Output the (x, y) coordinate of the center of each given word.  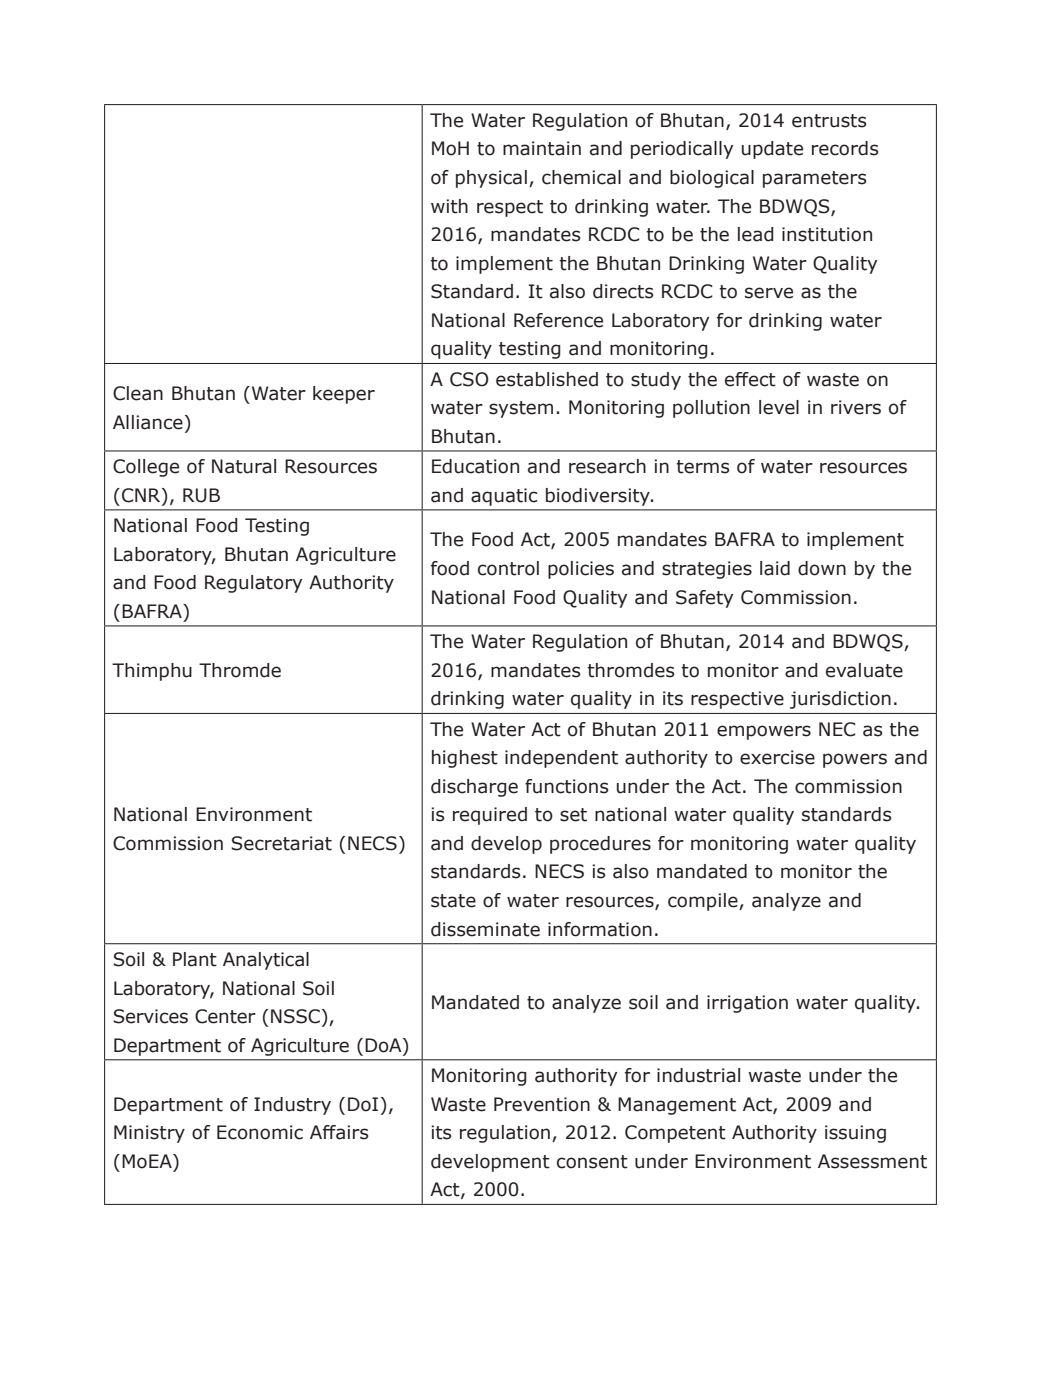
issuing (855, 1134)
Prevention (542, 1104)
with (449, 206)
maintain (542, 148)
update (772, 150)
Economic (260, 1132)
